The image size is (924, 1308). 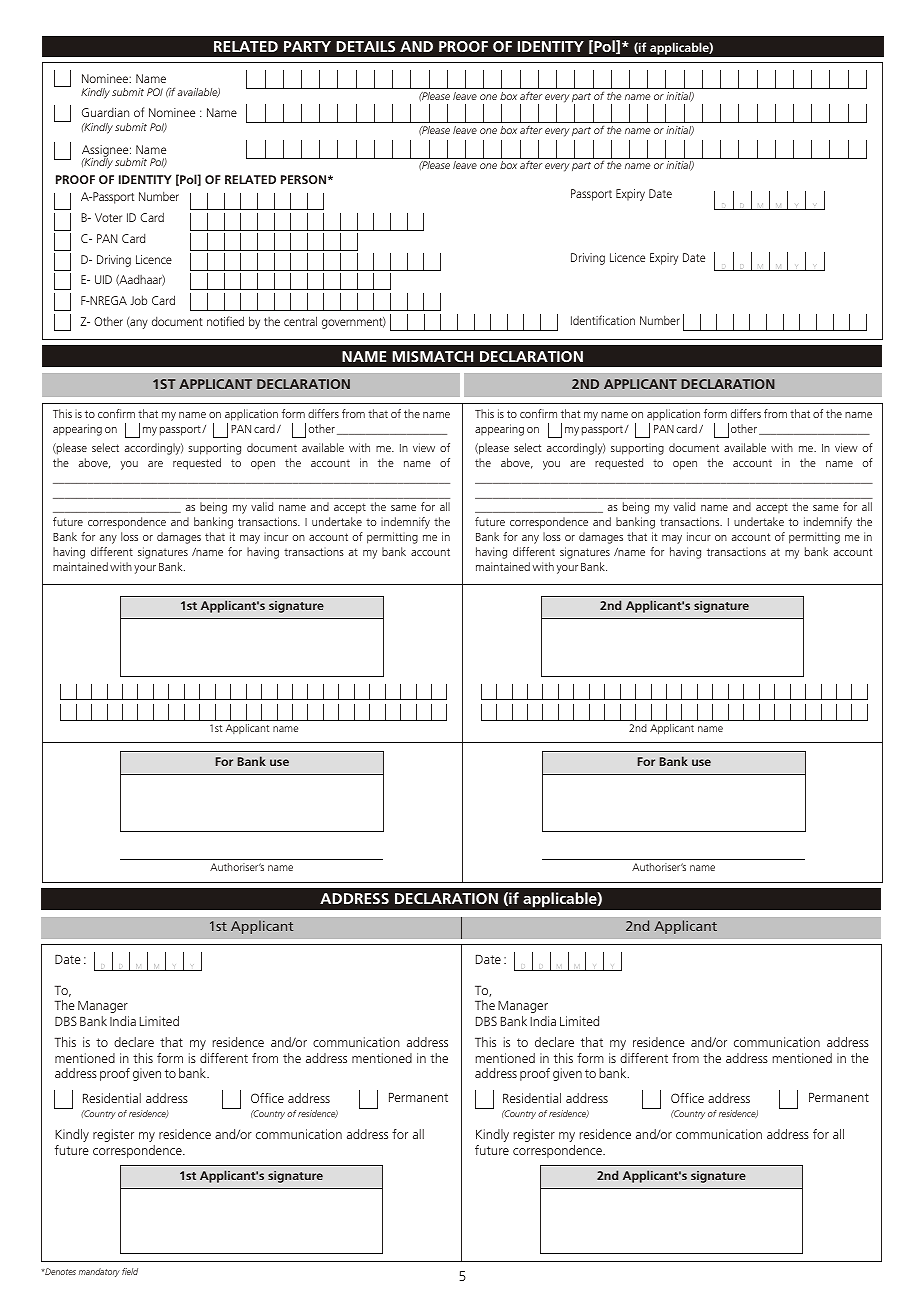 I want to click on DETAILS, so click(x=365, y=46).
